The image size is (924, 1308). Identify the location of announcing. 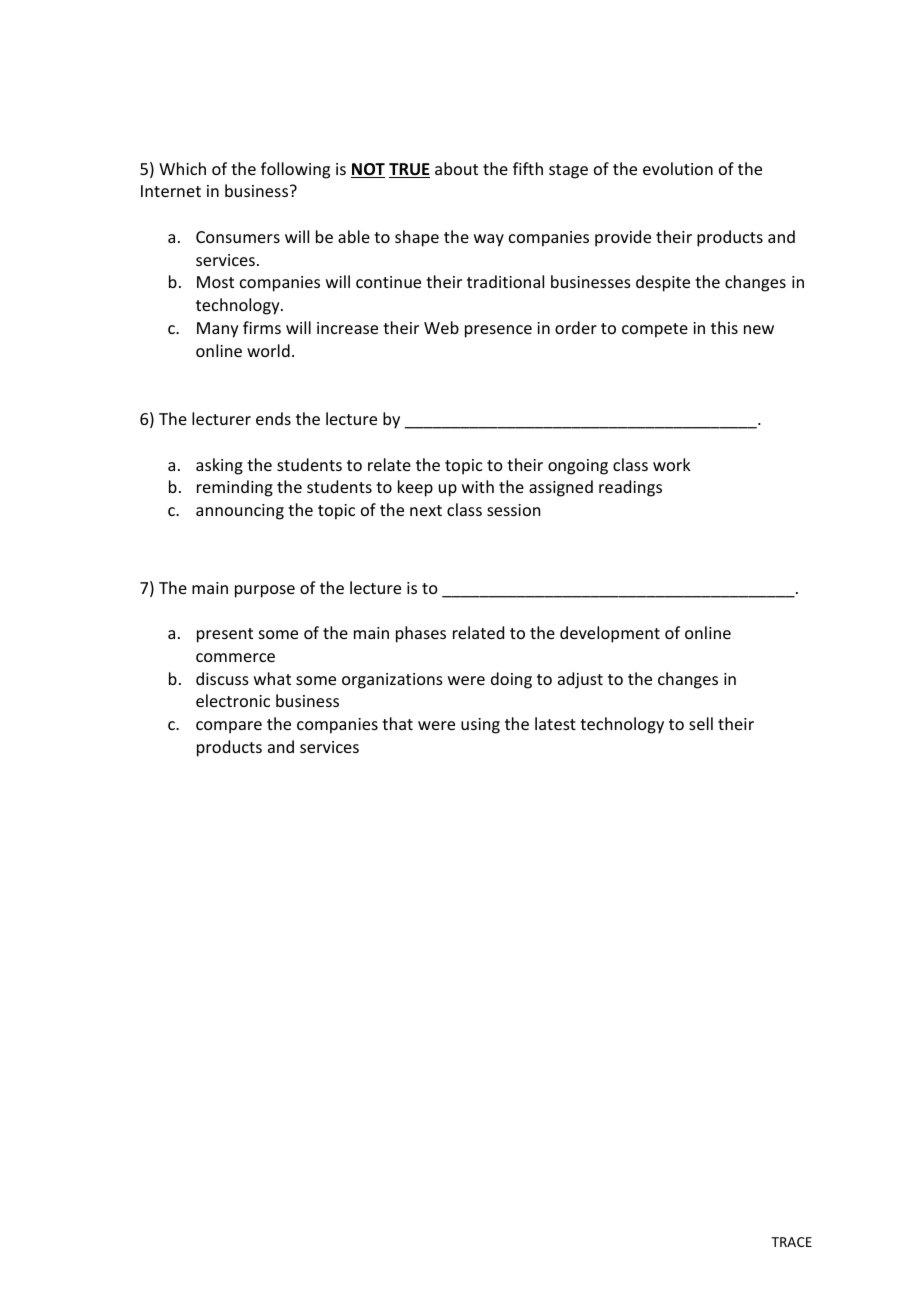
(240, 512).
